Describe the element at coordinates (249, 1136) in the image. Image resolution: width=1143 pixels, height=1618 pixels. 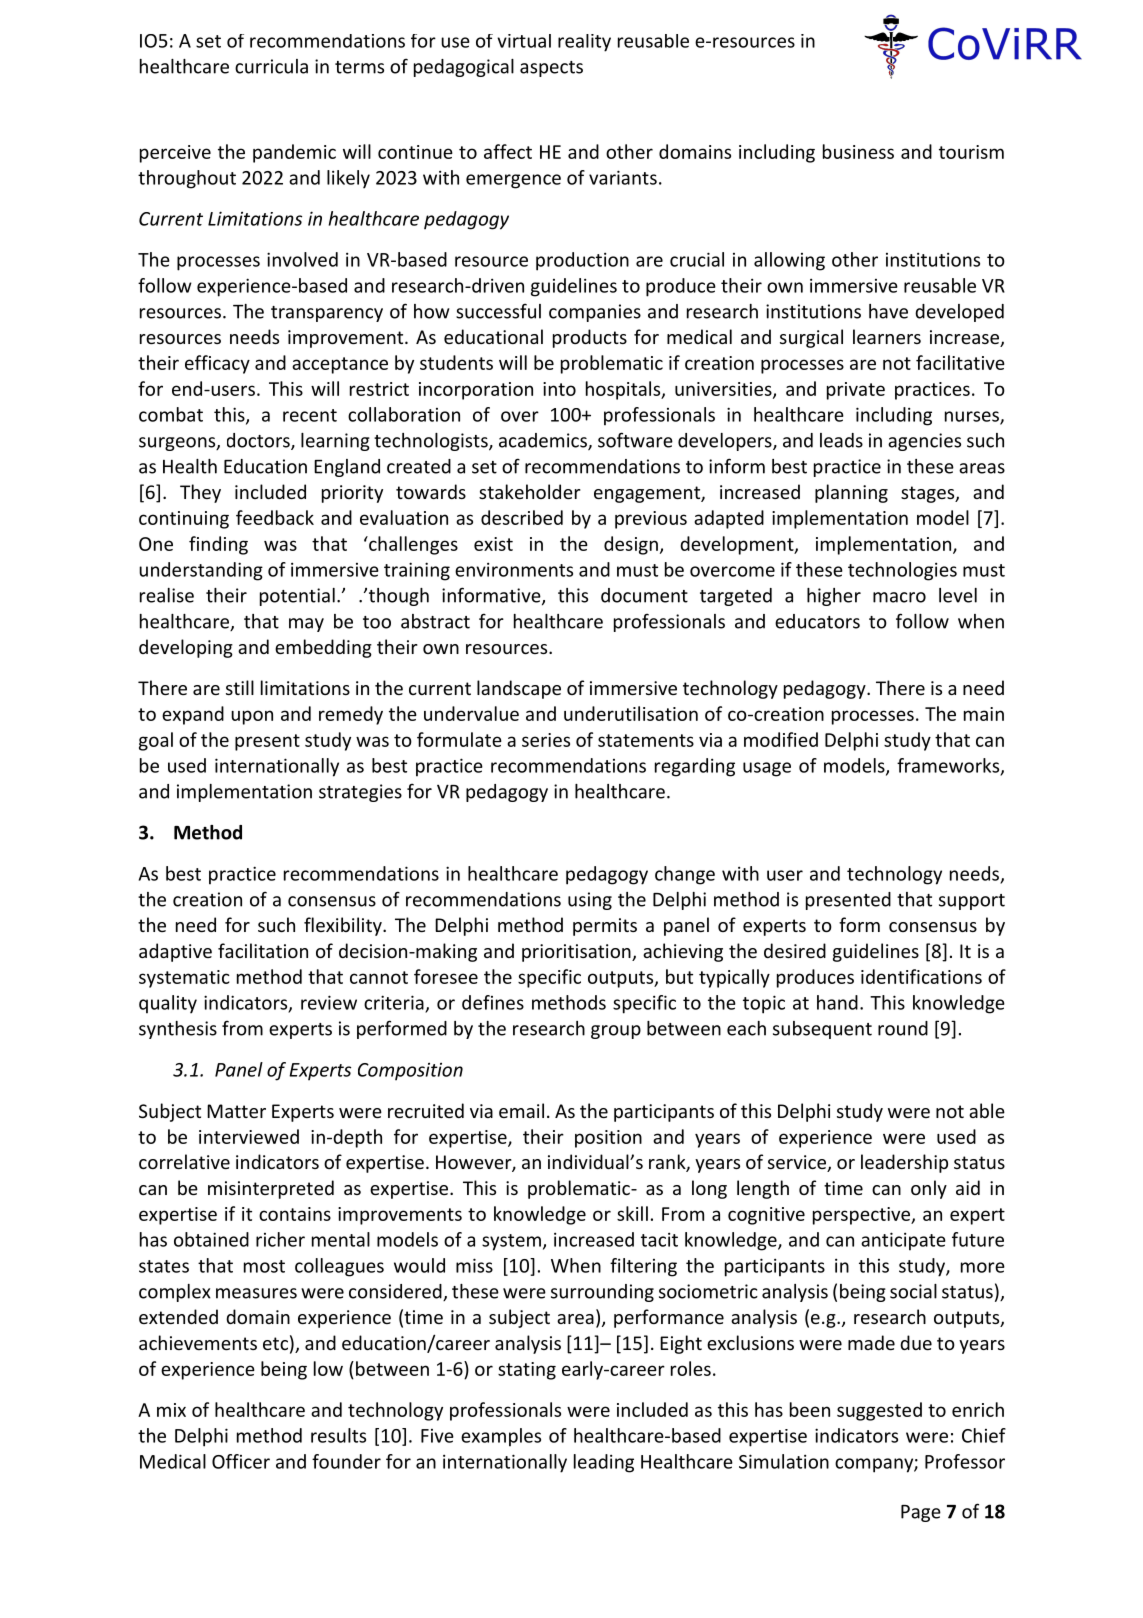
I see `interviewed` at that location.
